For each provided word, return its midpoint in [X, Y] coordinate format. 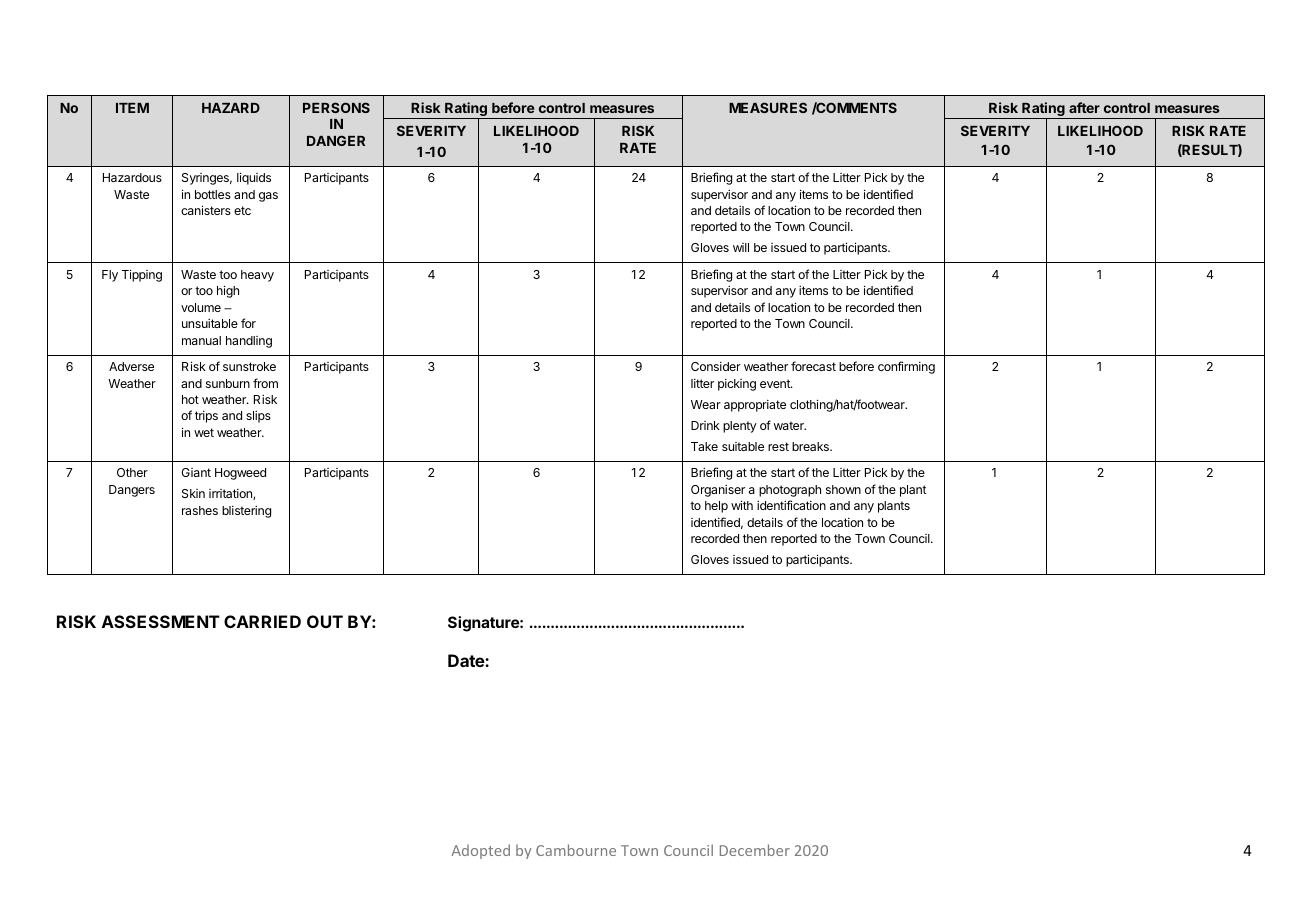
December [755, 850]
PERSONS [336, 107]
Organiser [718, 491]
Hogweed [240, 474]
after [1084, 107]
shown [843, 489]
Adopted [481, 851]
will [741, 247]
